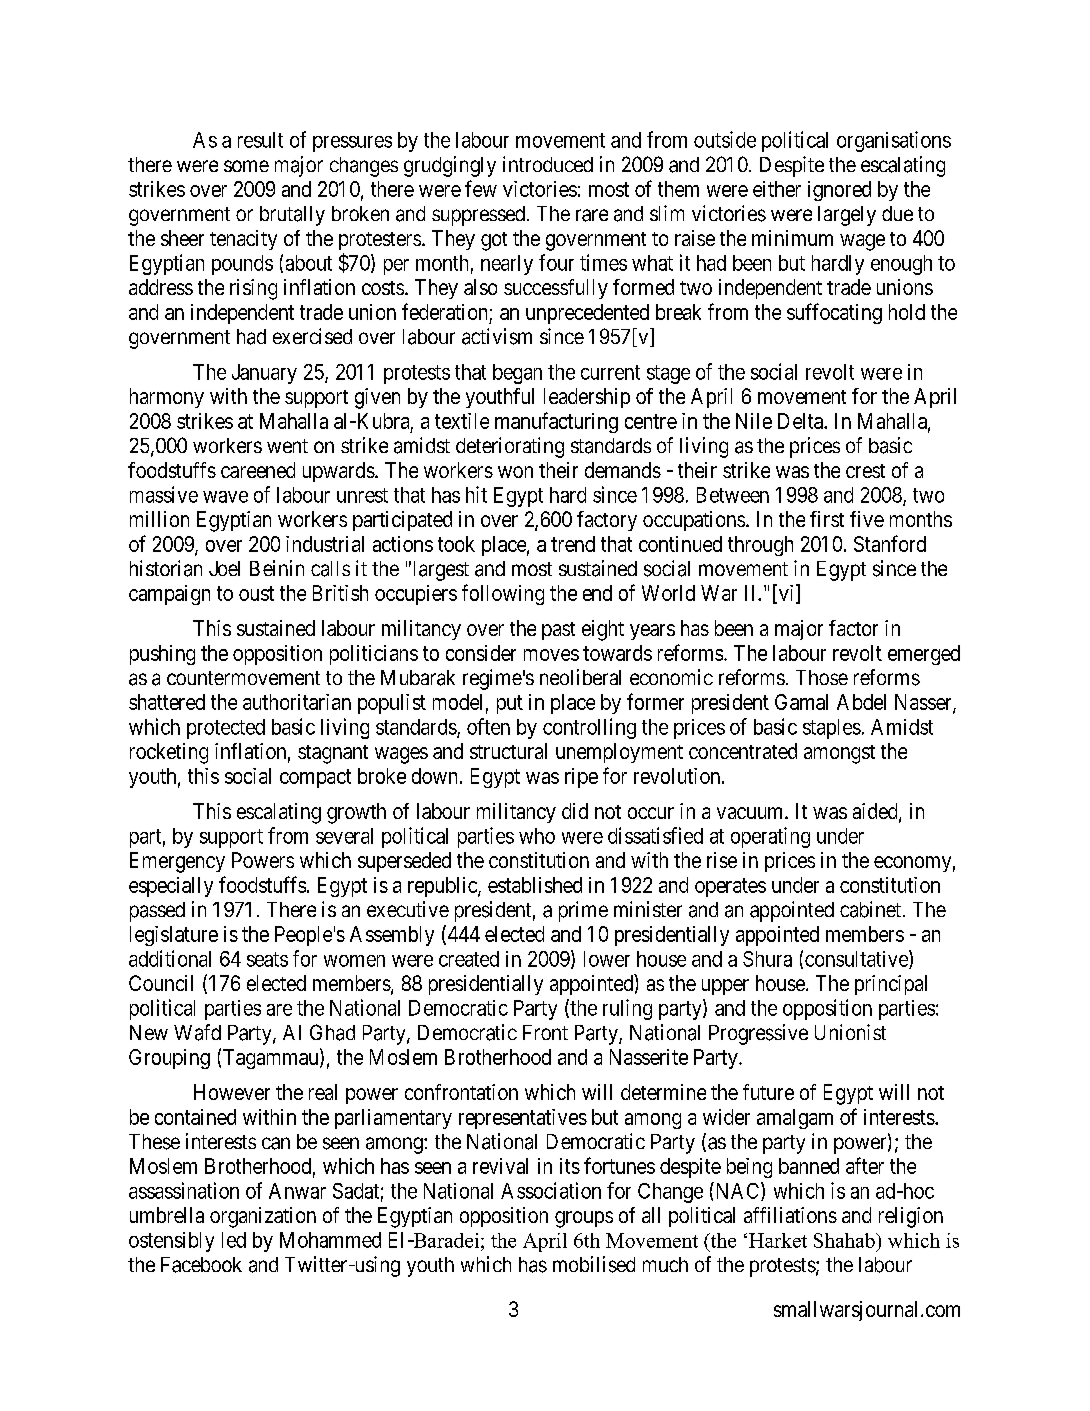 Image resolution: width=1090 pixels, height=1411 pixels. Describe the element at coordinates (246, 166) in the screenshot. I see `some` at that location.
